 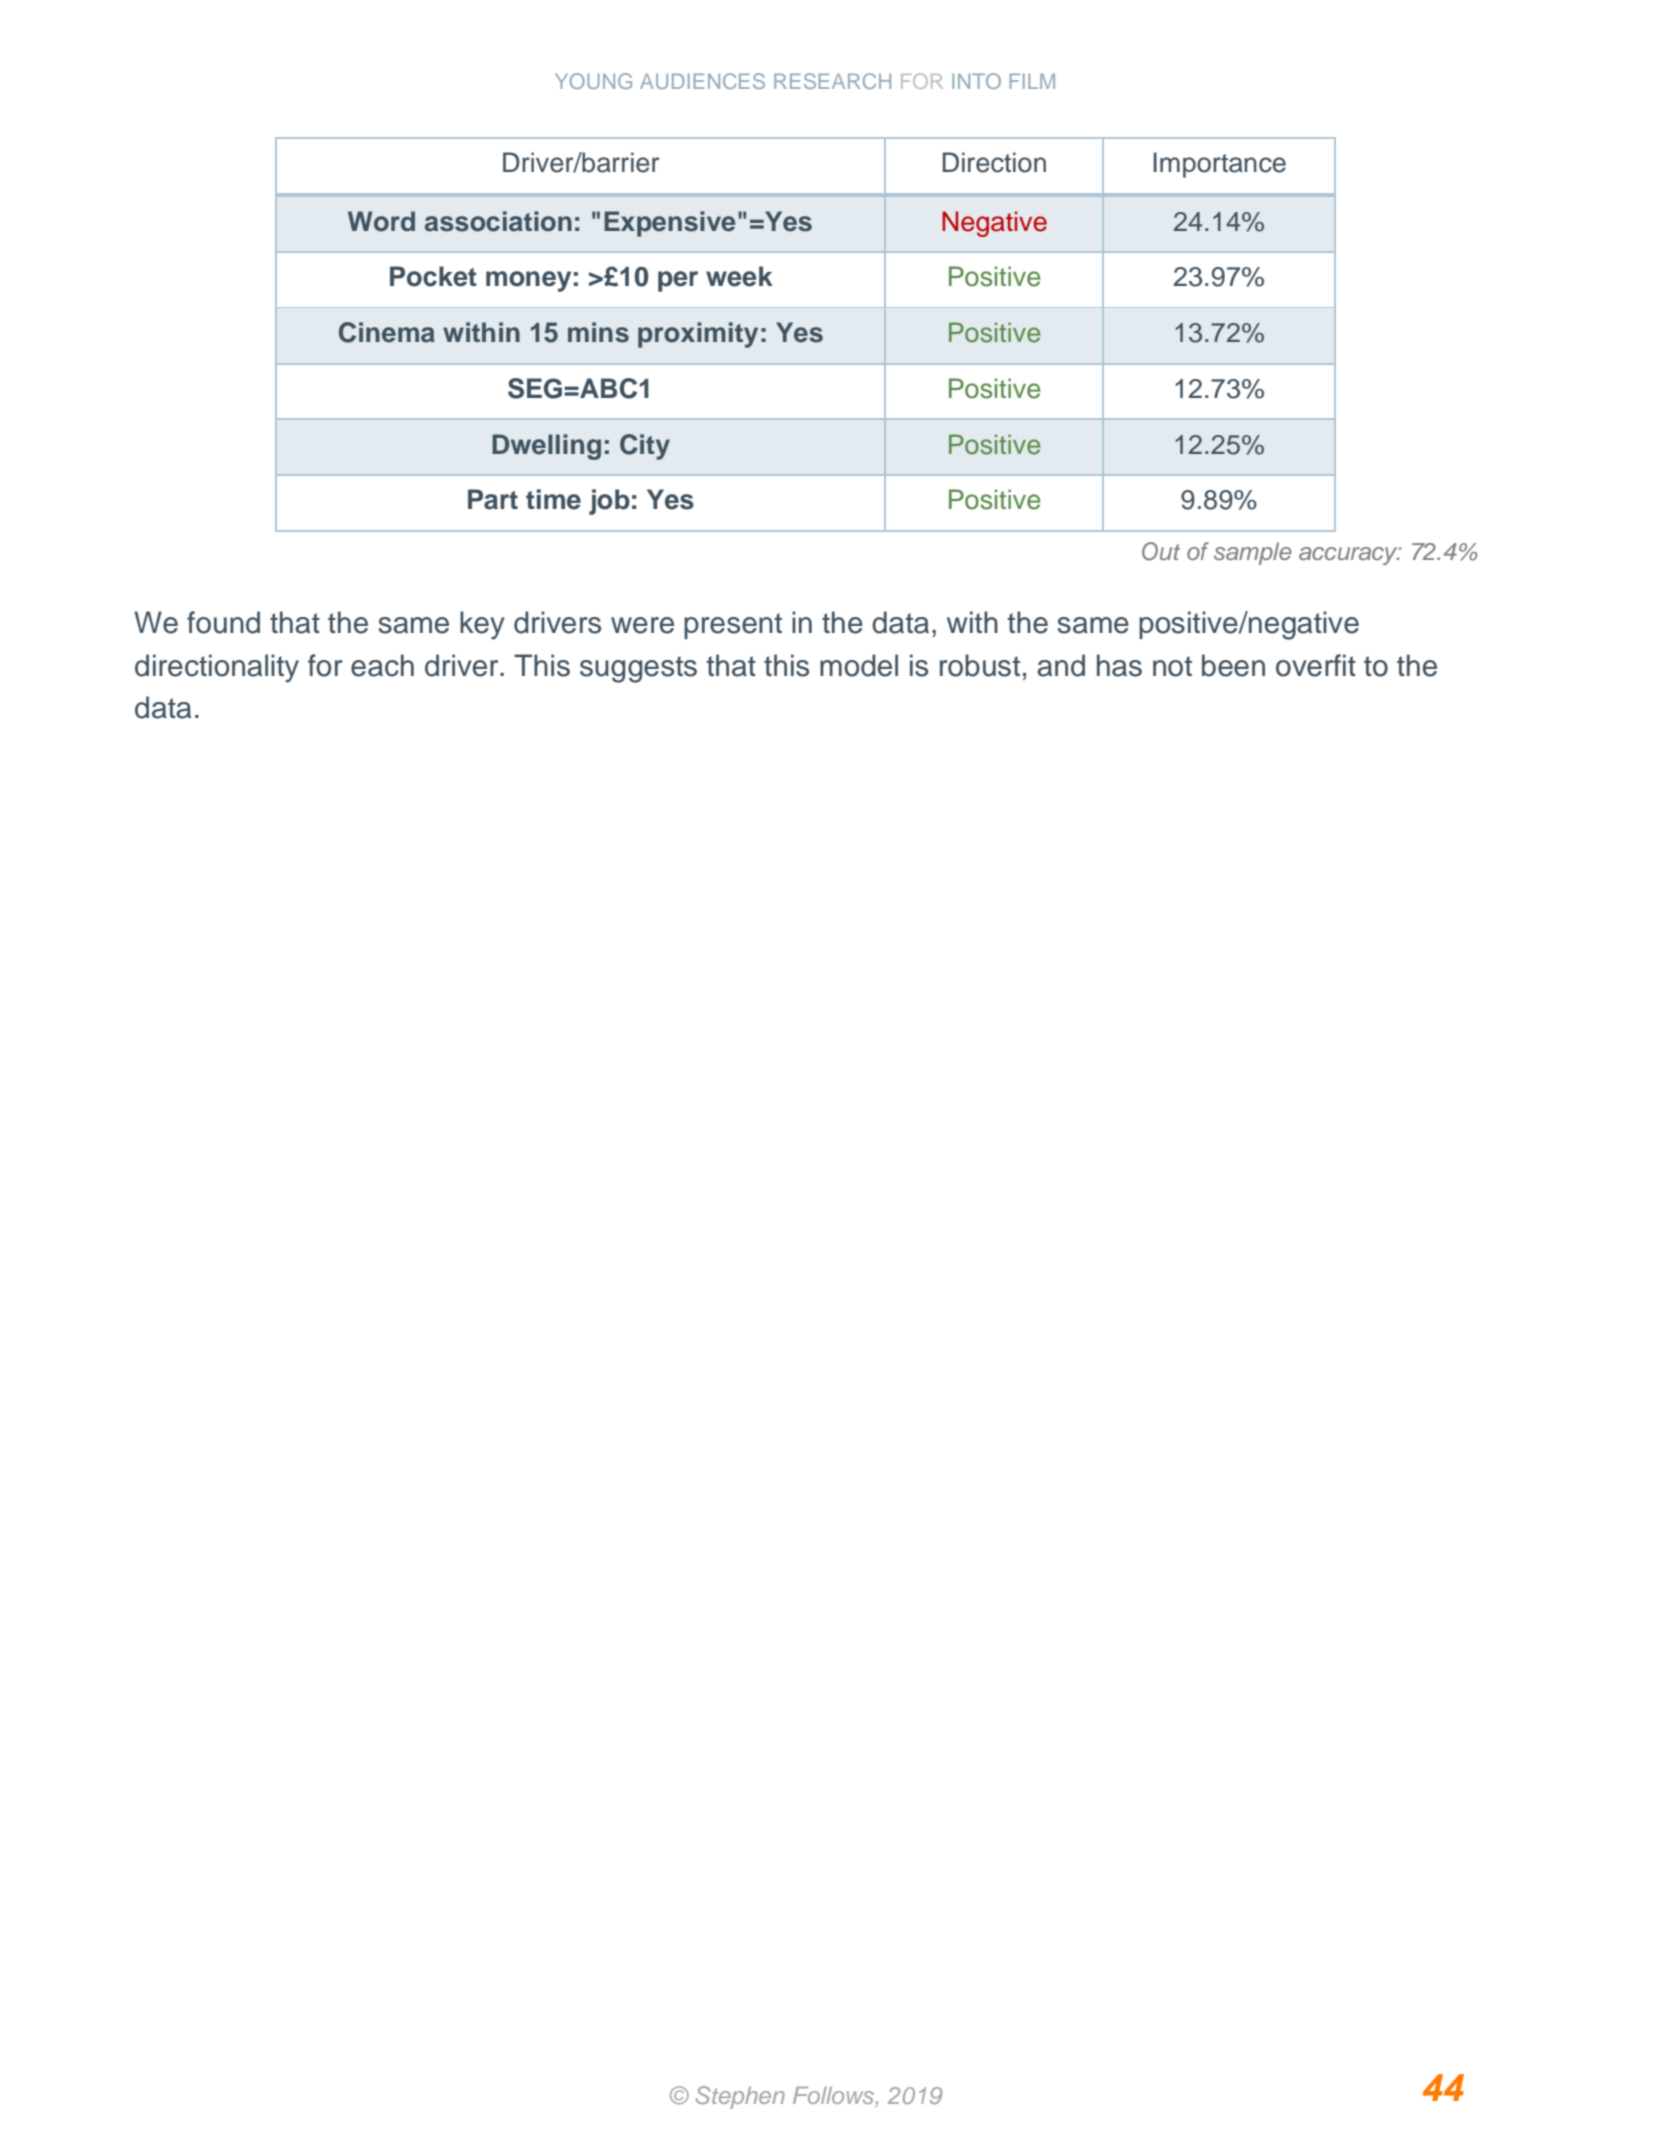 What do you see at coordinates (1119, 665) in the screenshot?
I see `has` at bounding box center [1119, 665].
